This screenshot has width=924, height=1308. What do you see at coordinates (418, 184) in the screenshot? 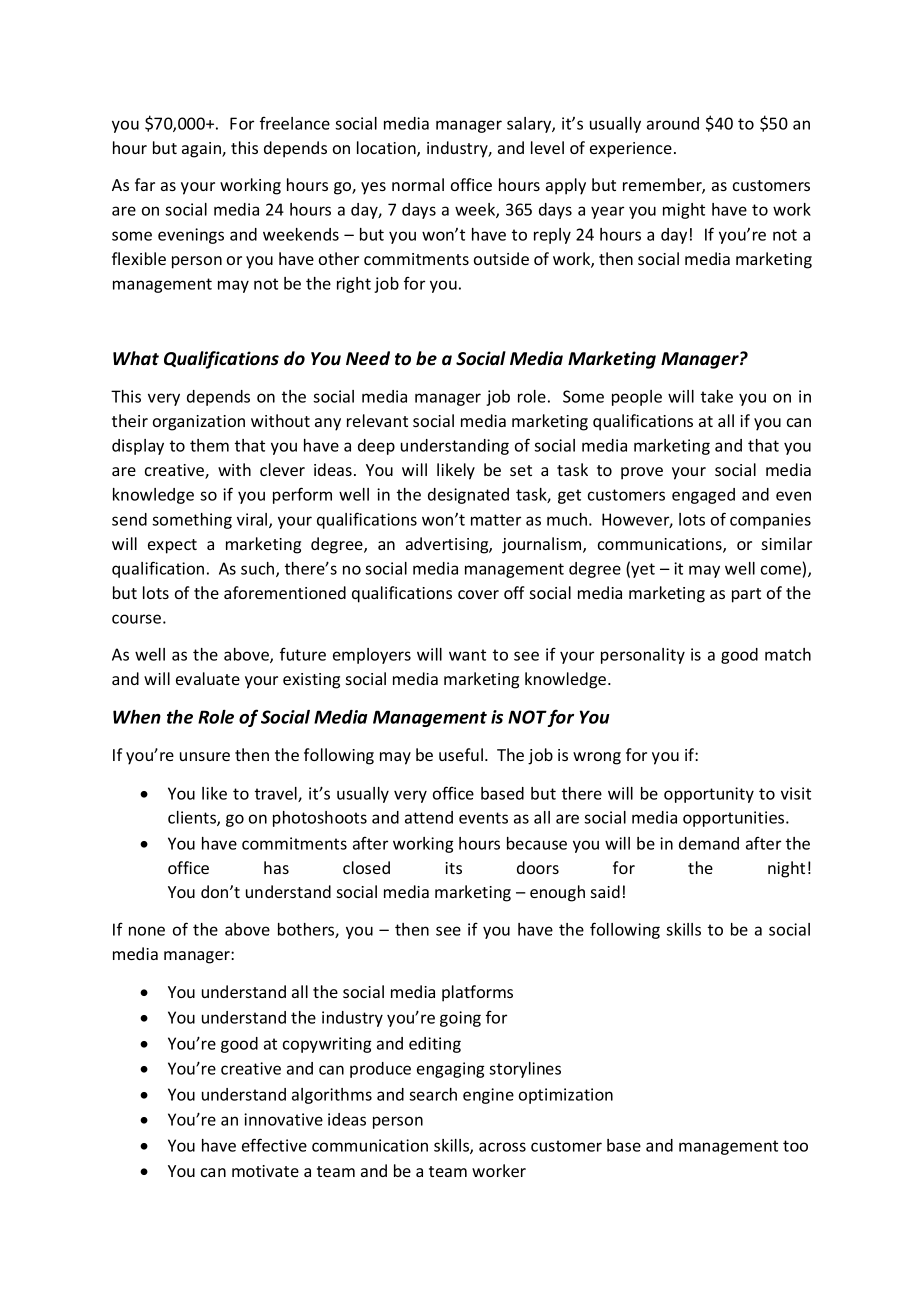
I see `normal` at bounding box center [418, 184].
